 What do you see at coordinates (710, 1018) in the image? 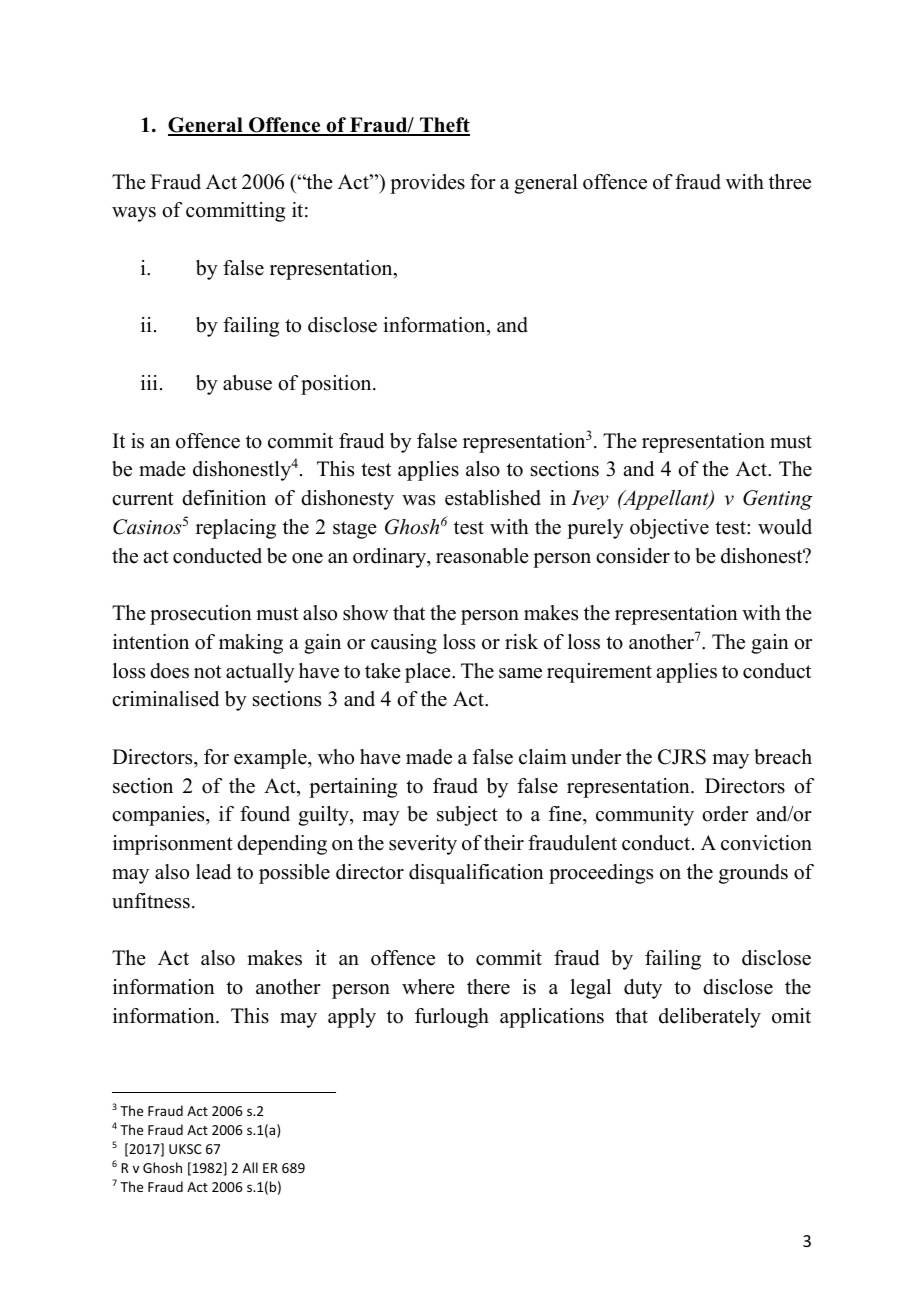
I see `deliberately` at bounding box center [710, 1018].
